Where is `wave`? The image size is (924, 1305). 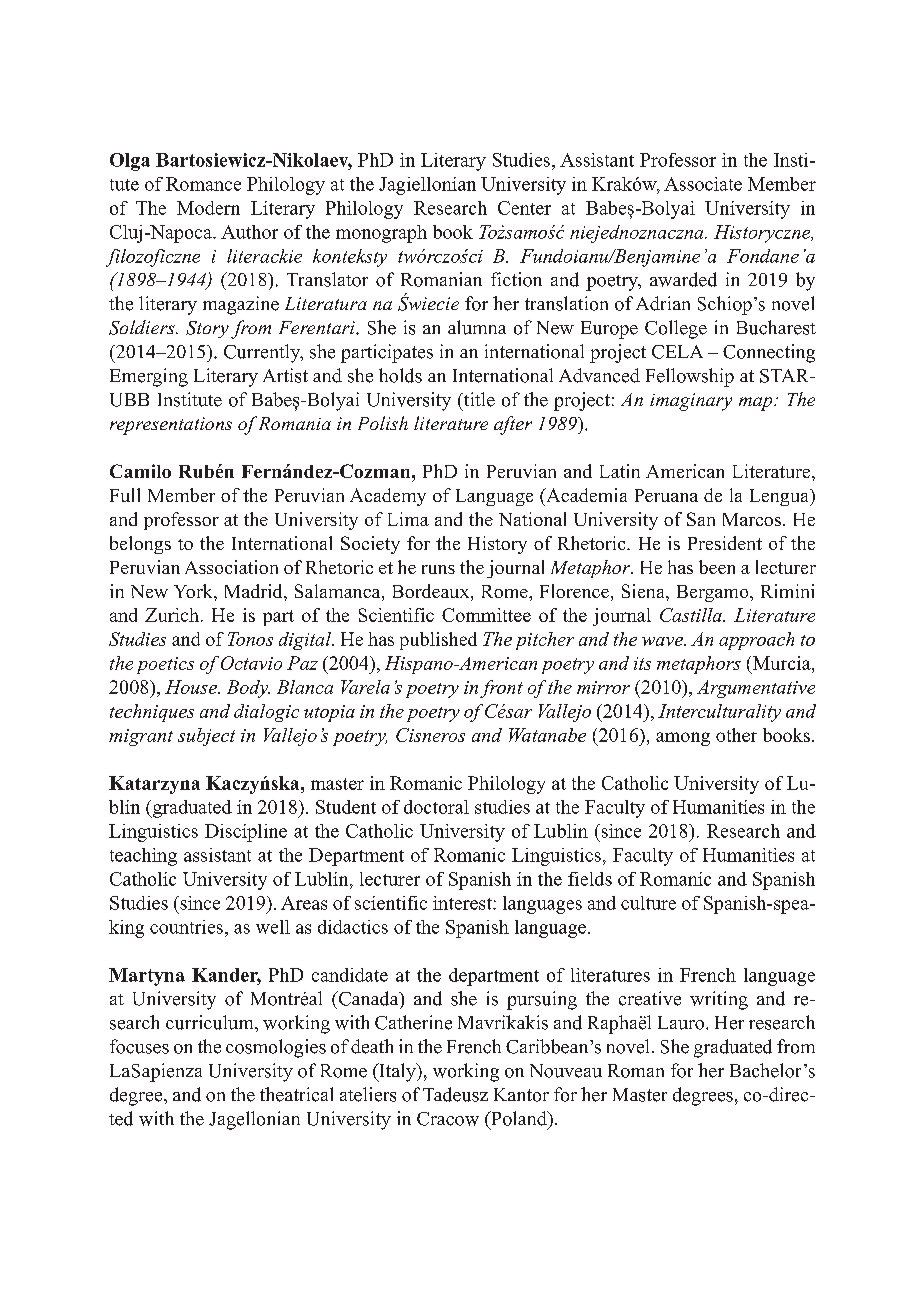 wave is located at coordinates (663, 641).
